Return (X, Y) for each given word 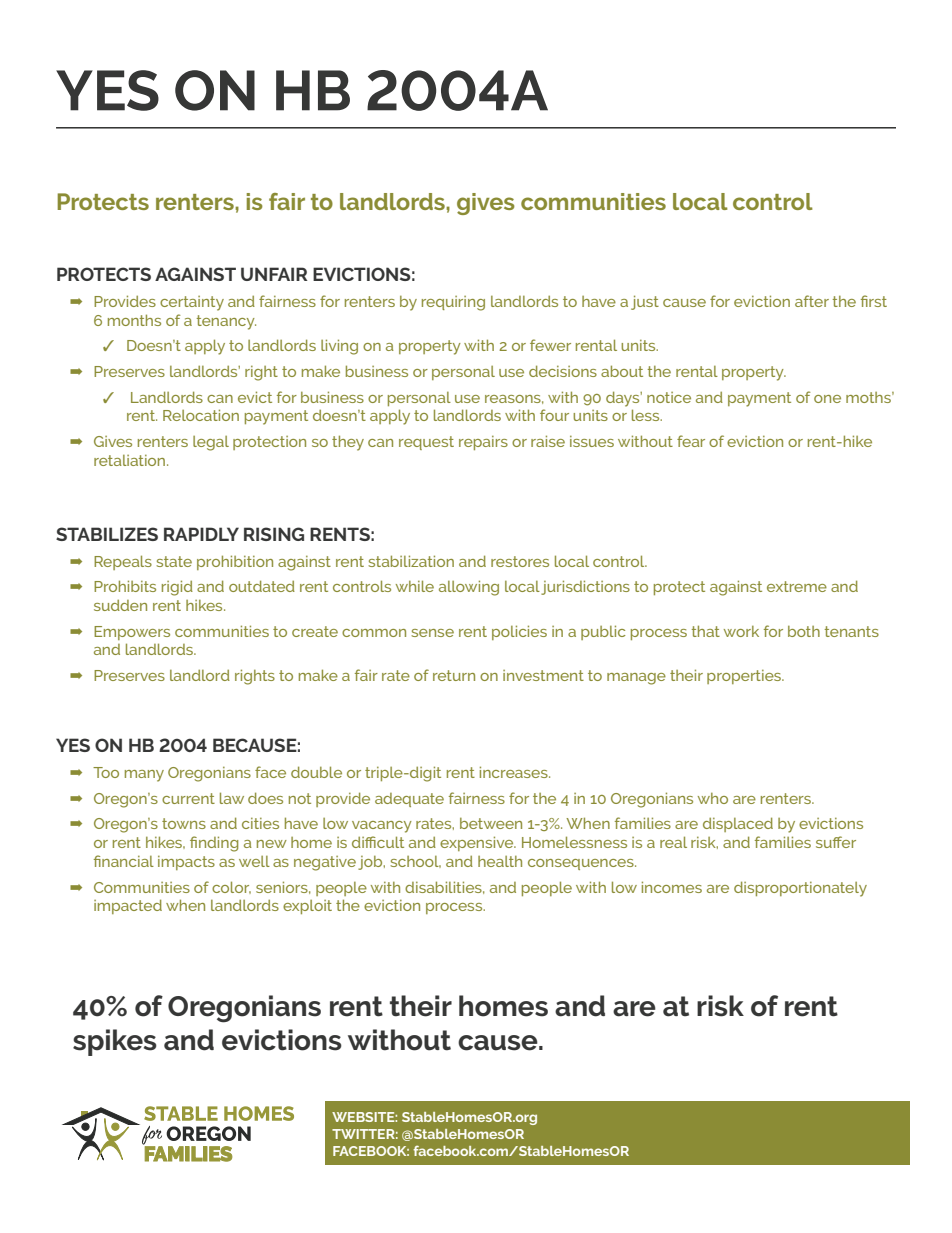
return (454, 675)
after (812, 301)
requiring (453, 303)
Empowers (132, 633)
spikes (115, 1042)
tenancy (226, 322)
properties (745, 677)
